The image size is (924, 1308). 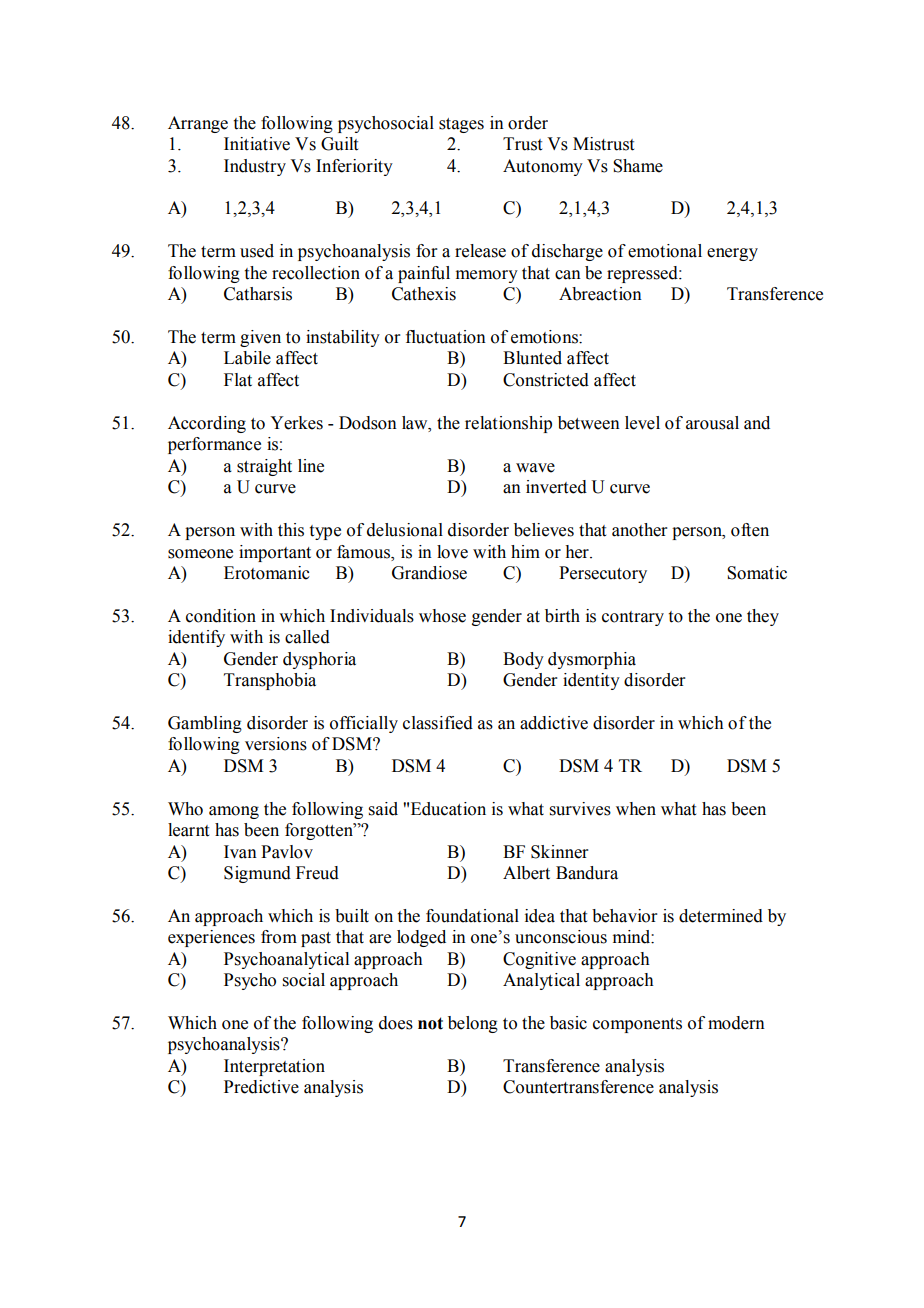 What do you see at coordinates (461, 125) in the document?
I see `stages` at bounding box center [461, 125].
